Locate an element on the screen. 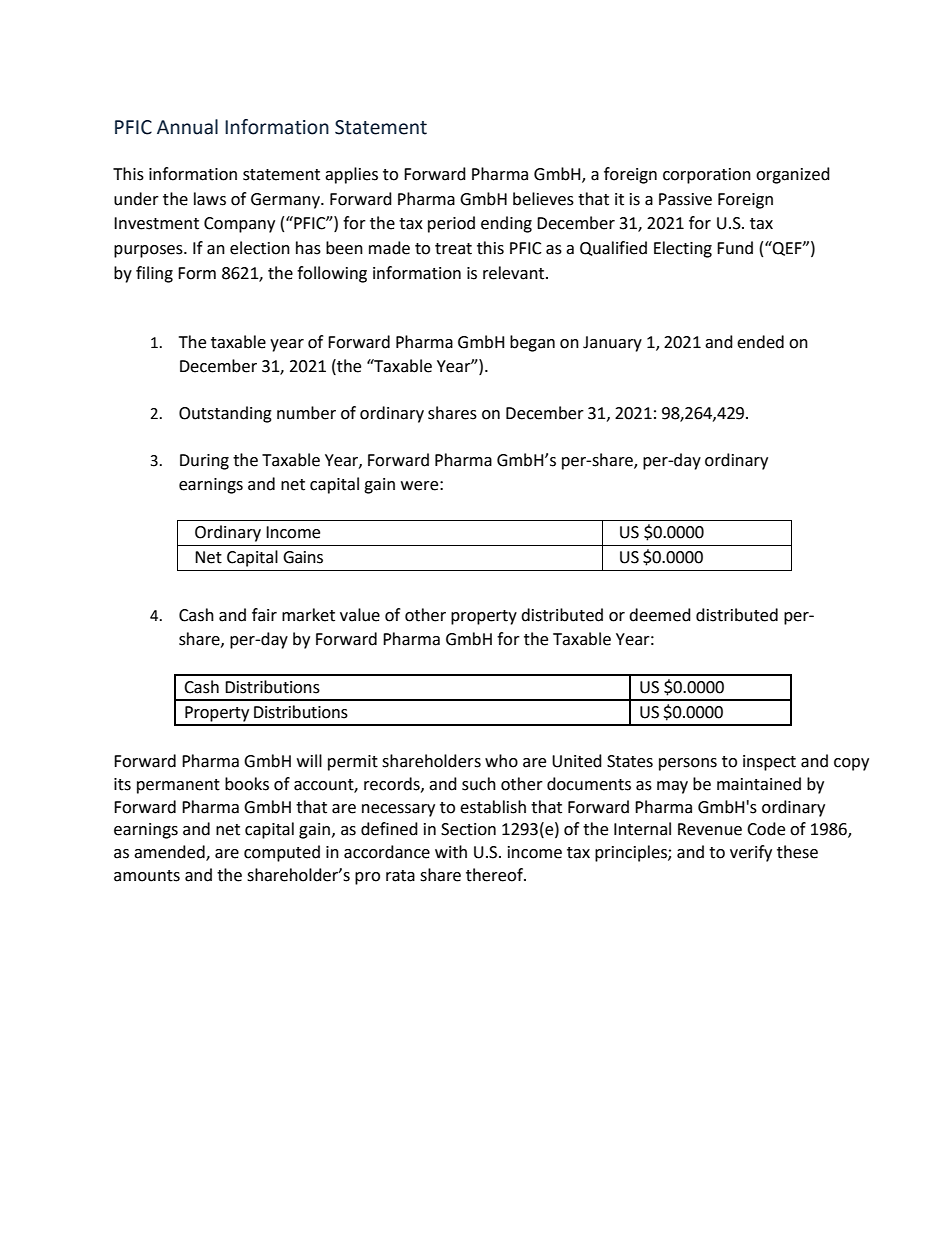  computed is located at coordinates (282, 853).
